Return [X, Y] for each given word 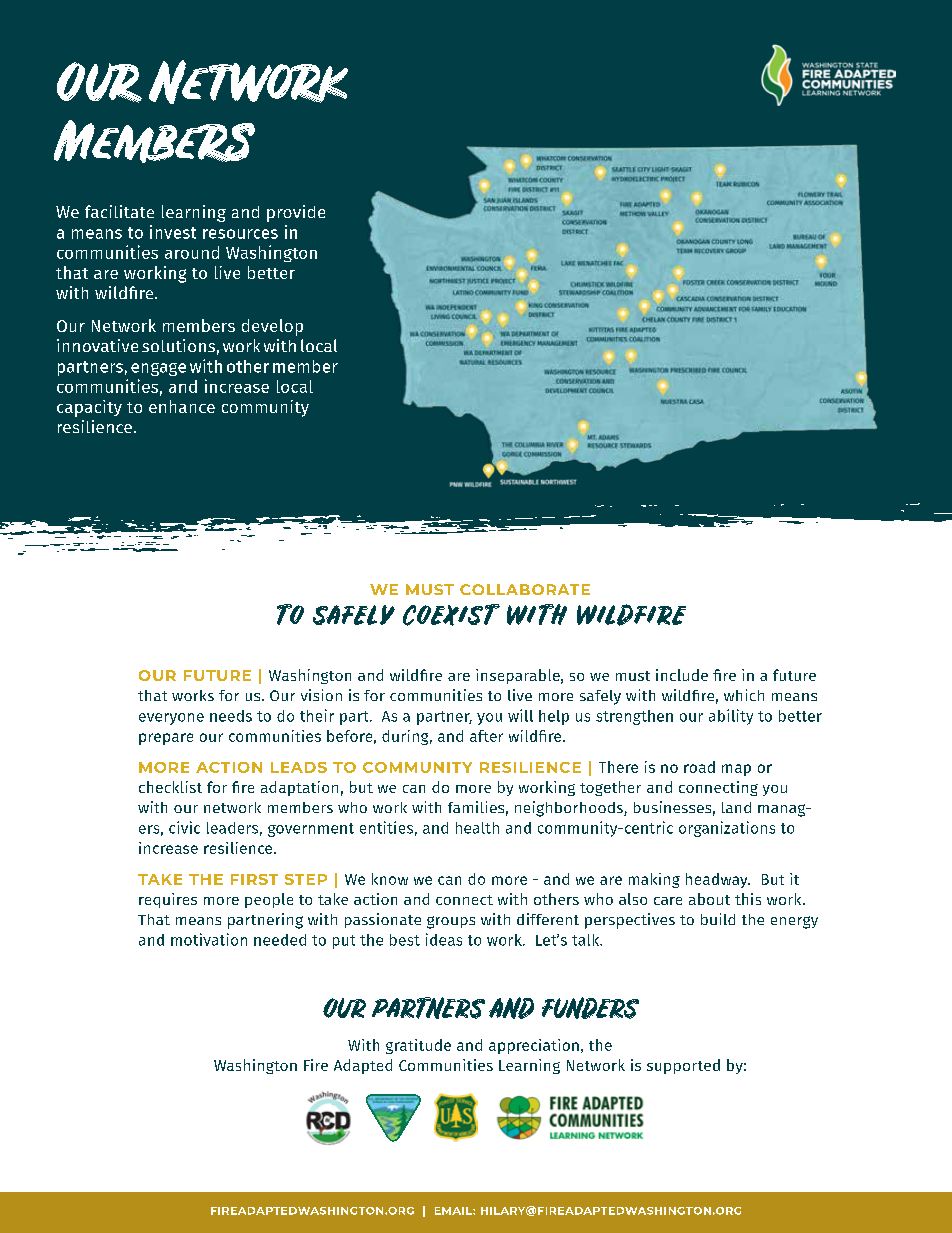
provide [296, 213]
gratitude [418, 1046]
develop [272, 327]
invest [173, 232]
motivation [209, 939]
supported [683, 1066]
